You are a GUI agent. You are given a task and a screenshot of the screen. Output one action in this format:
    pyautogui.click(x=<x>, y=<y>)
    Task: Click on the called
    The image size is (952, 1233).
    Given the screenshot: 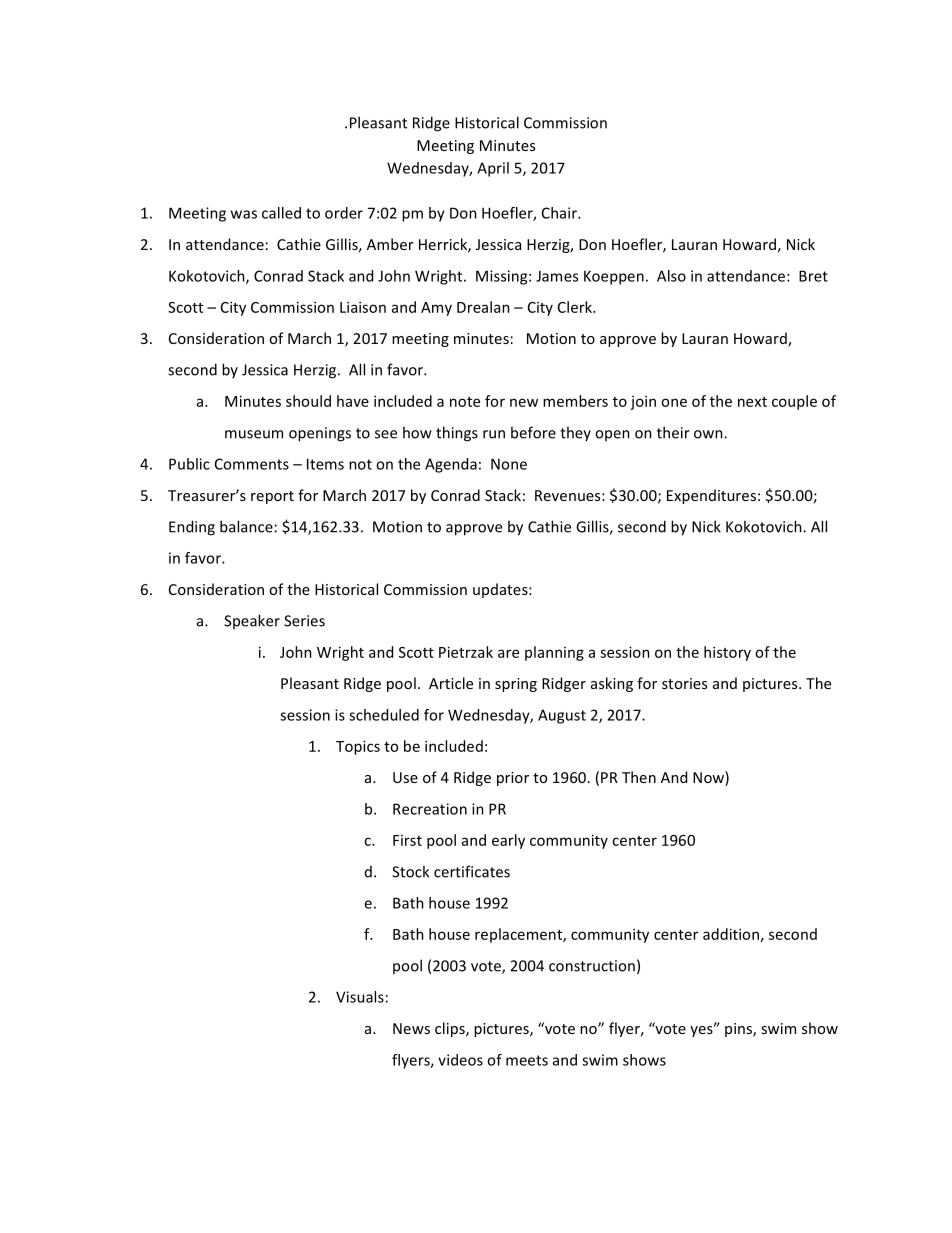 What is the action you would take?
    pyautogui.click(x=281, y=213)
